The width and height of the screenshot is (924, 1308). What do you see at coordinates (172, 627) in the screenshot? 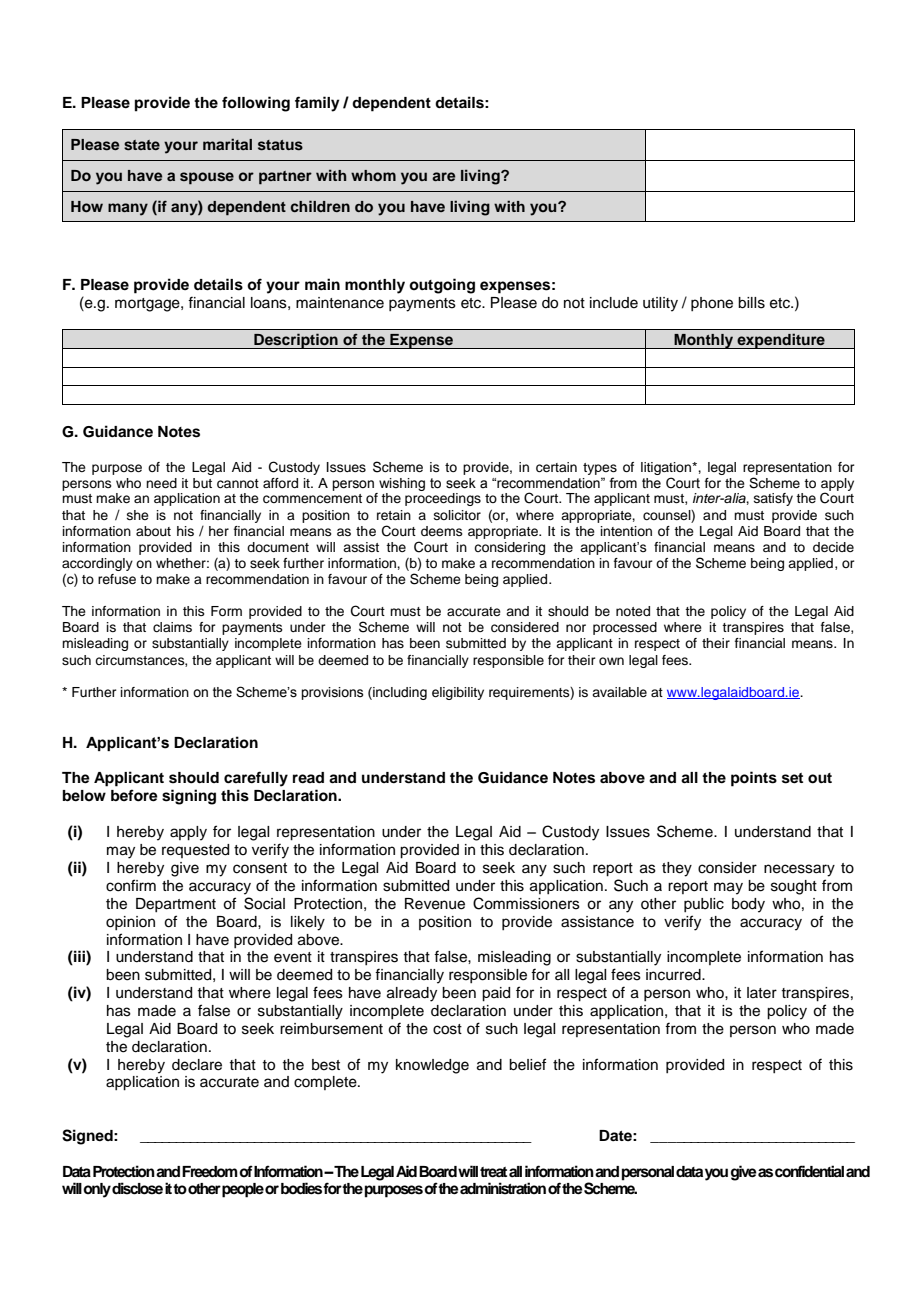
I see `claims` at bounding box center [172, 627].
